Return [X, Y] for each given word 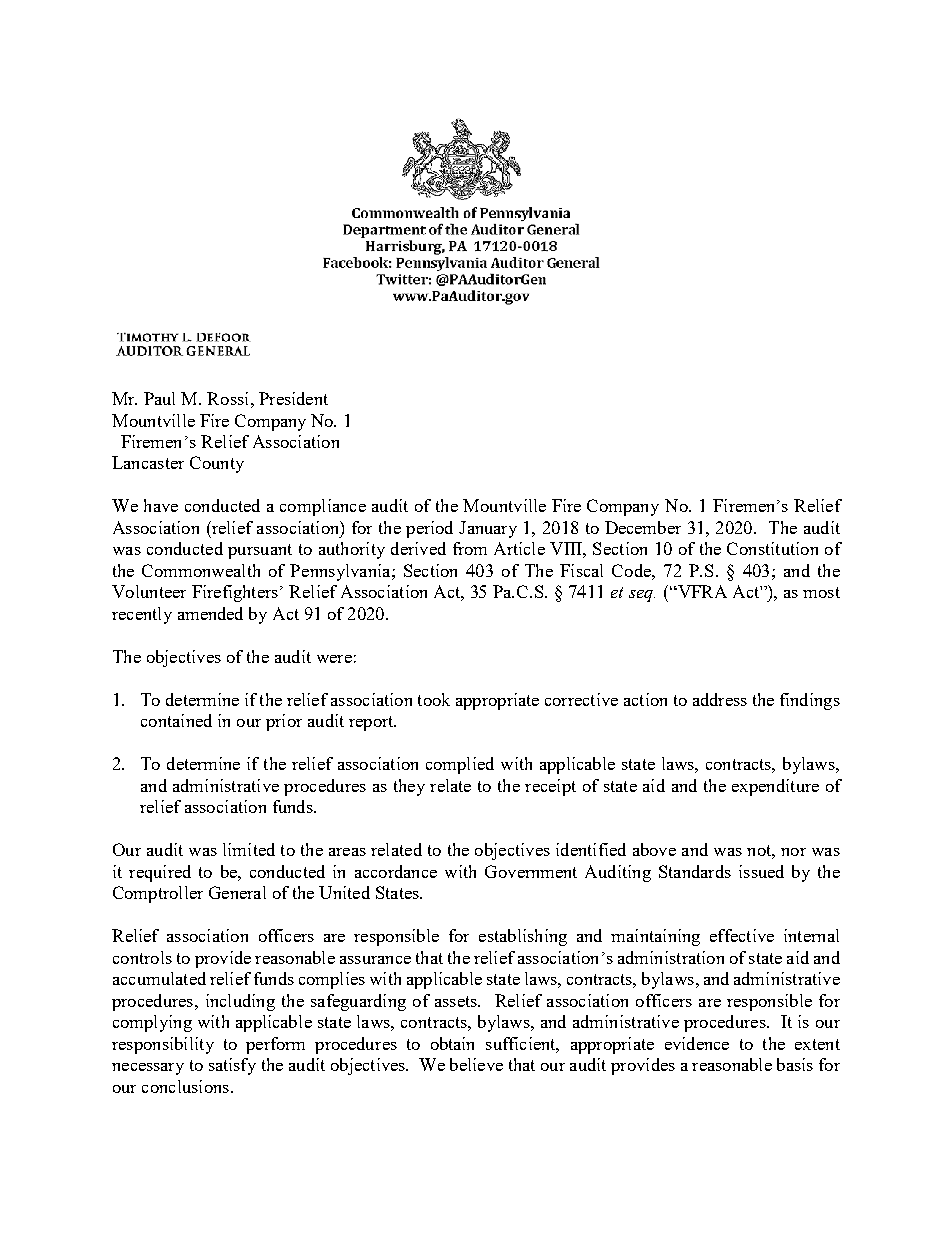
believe [476, 1064]
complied [460, 765]
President [293, 398]
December [643, 527]
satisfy [232, 1066]
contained [176, 720]
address [720, 699]
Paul [159, 398]
